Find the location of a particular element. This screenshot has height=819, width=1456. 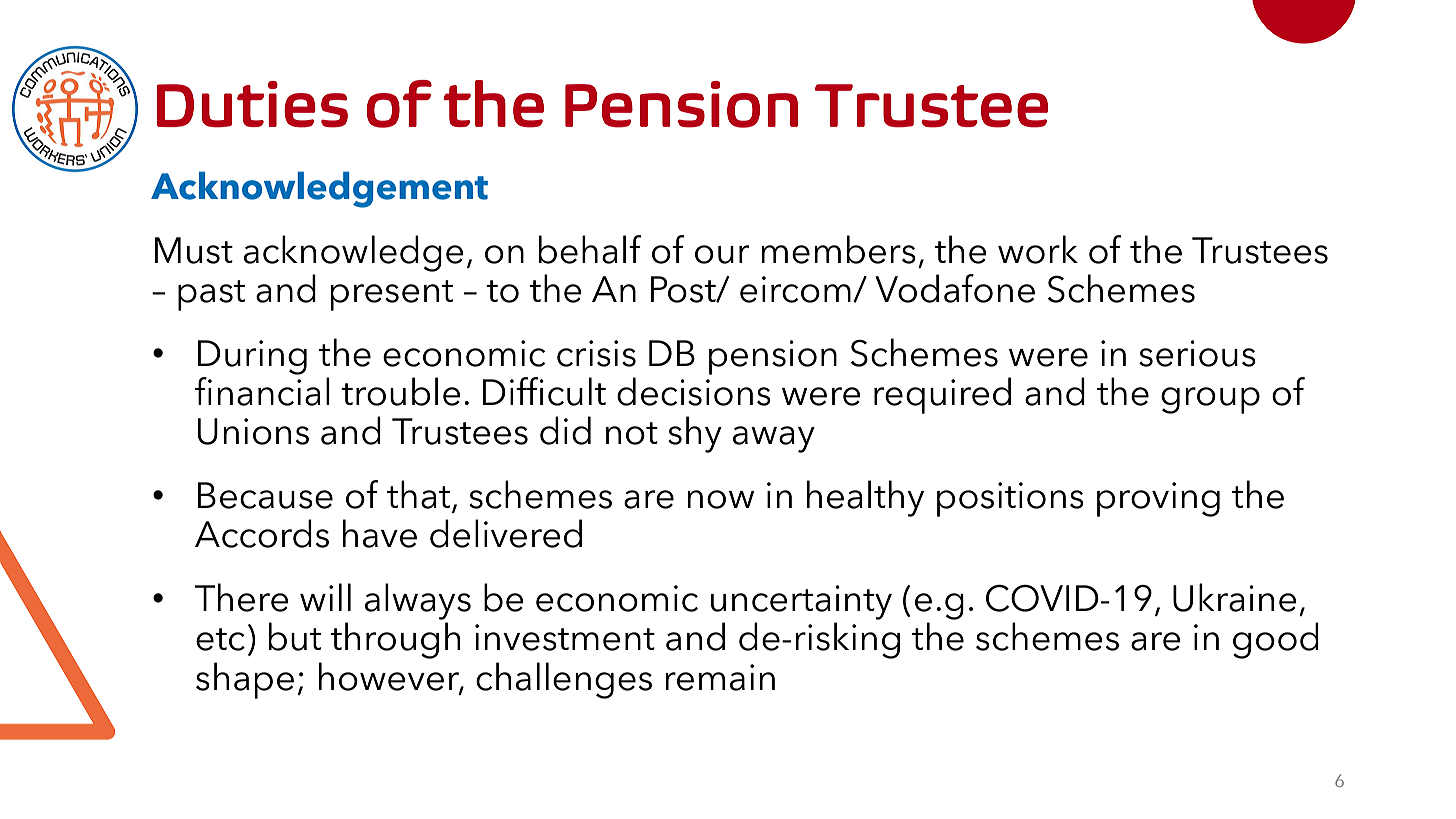

Duties is located at coordinates (252, 104).
